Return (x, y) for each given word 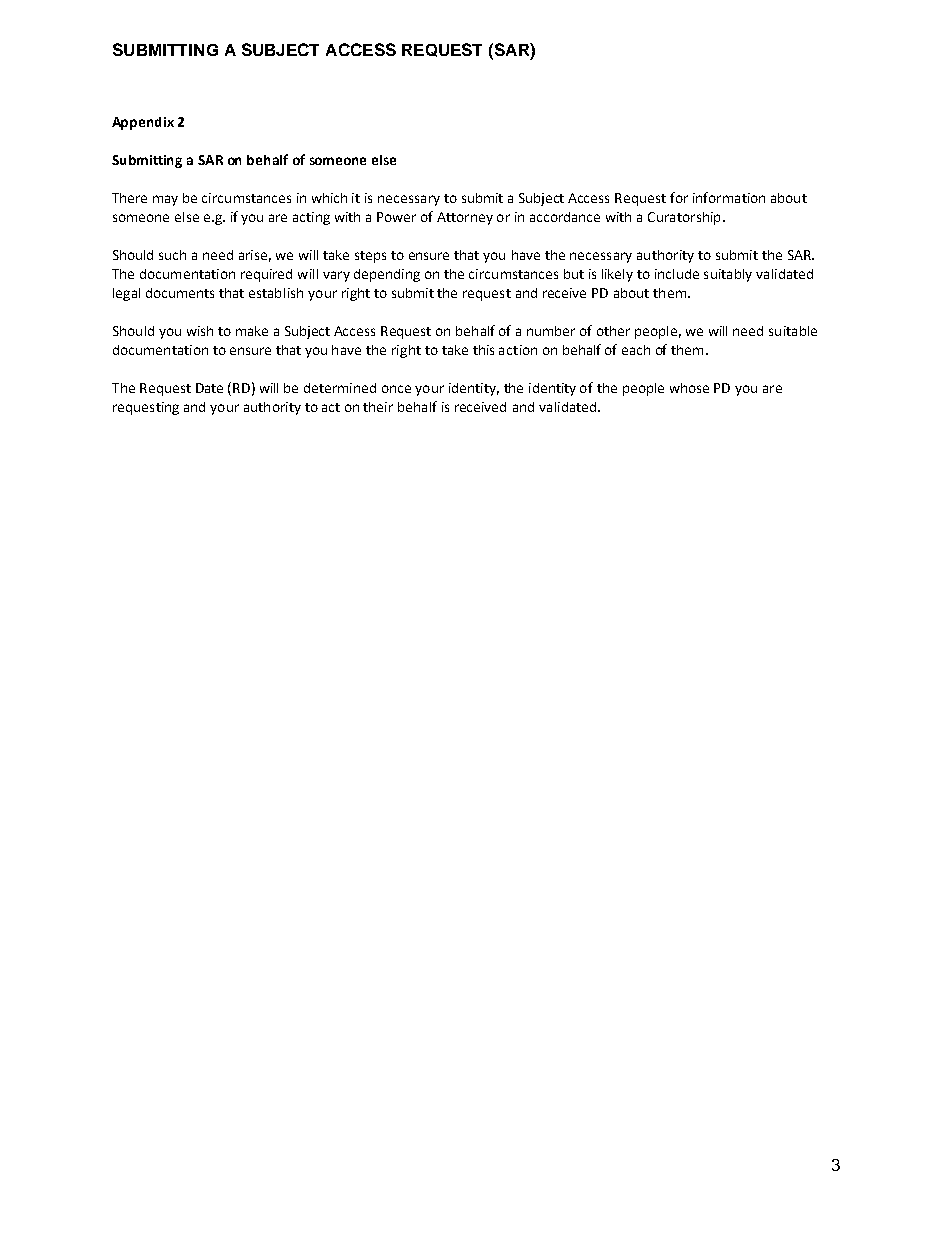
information (729, 197)
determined (340, 388)
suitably (728, 275)
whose (689, 388)
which (329, 198)
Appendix (143, 123)
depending (387, 275)
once (396, 389)
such (172, 255)
